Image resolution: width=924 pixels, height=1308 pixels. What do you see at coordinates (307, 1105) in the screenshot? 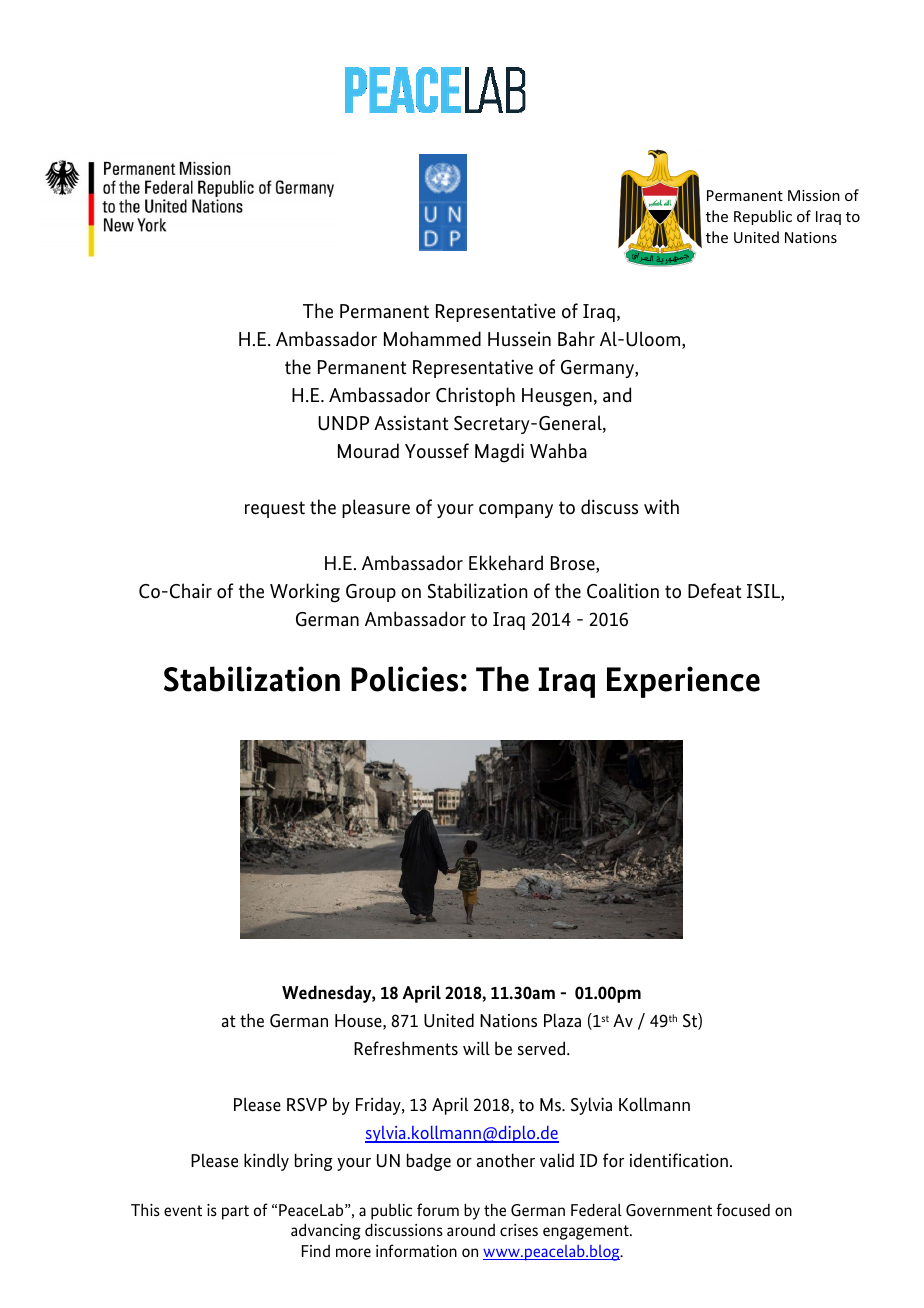
I see `RSVP` at bounding box center [307, 1105].
